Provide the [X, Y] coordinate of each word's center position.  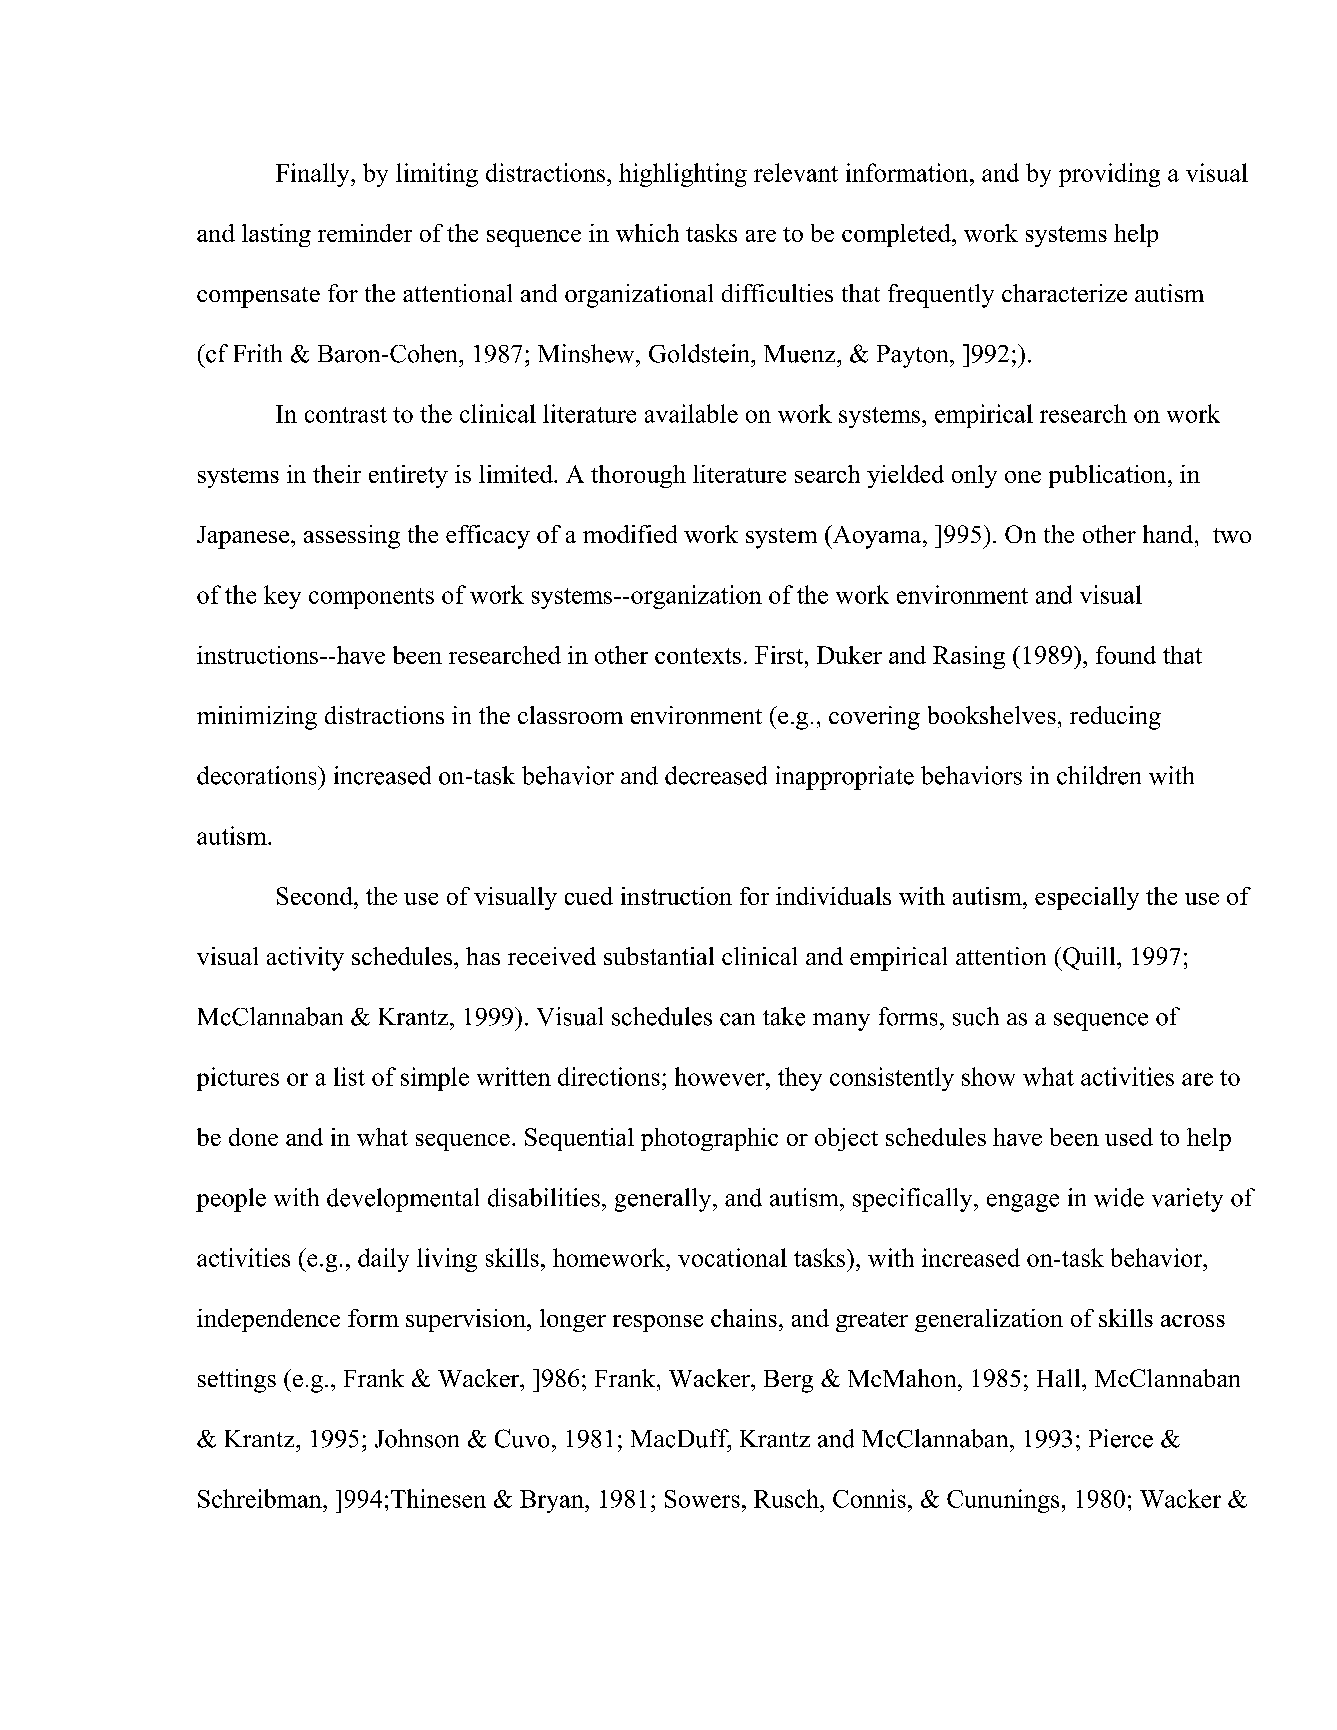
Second [316, 896]
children [1099, 775]
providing [1109, 175]
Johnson [417, 1438]
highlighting [683, 175]
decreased [716, 775]
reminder [365, 233]
